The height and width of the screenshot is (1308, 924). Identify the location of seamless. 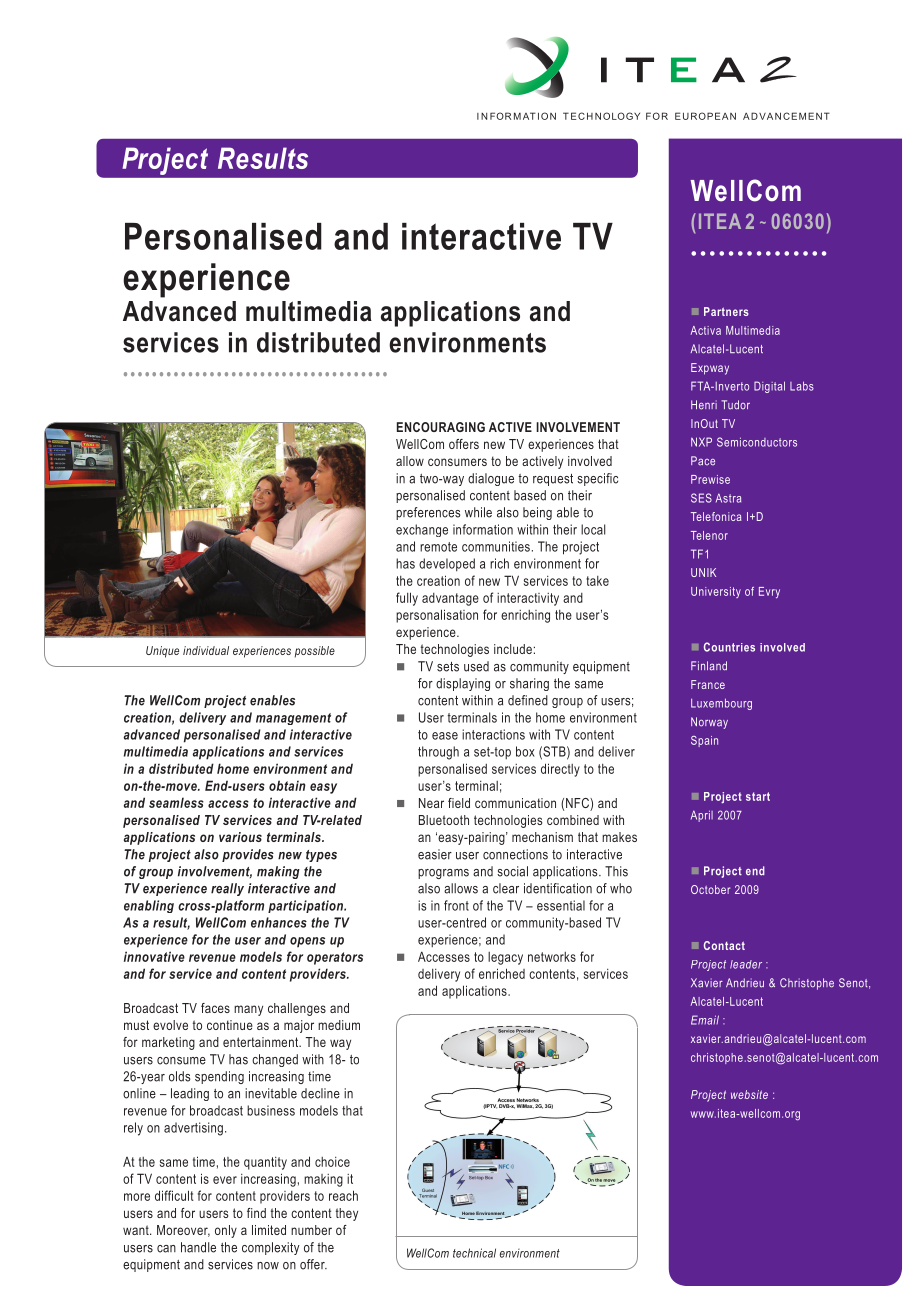
(176, 802).
